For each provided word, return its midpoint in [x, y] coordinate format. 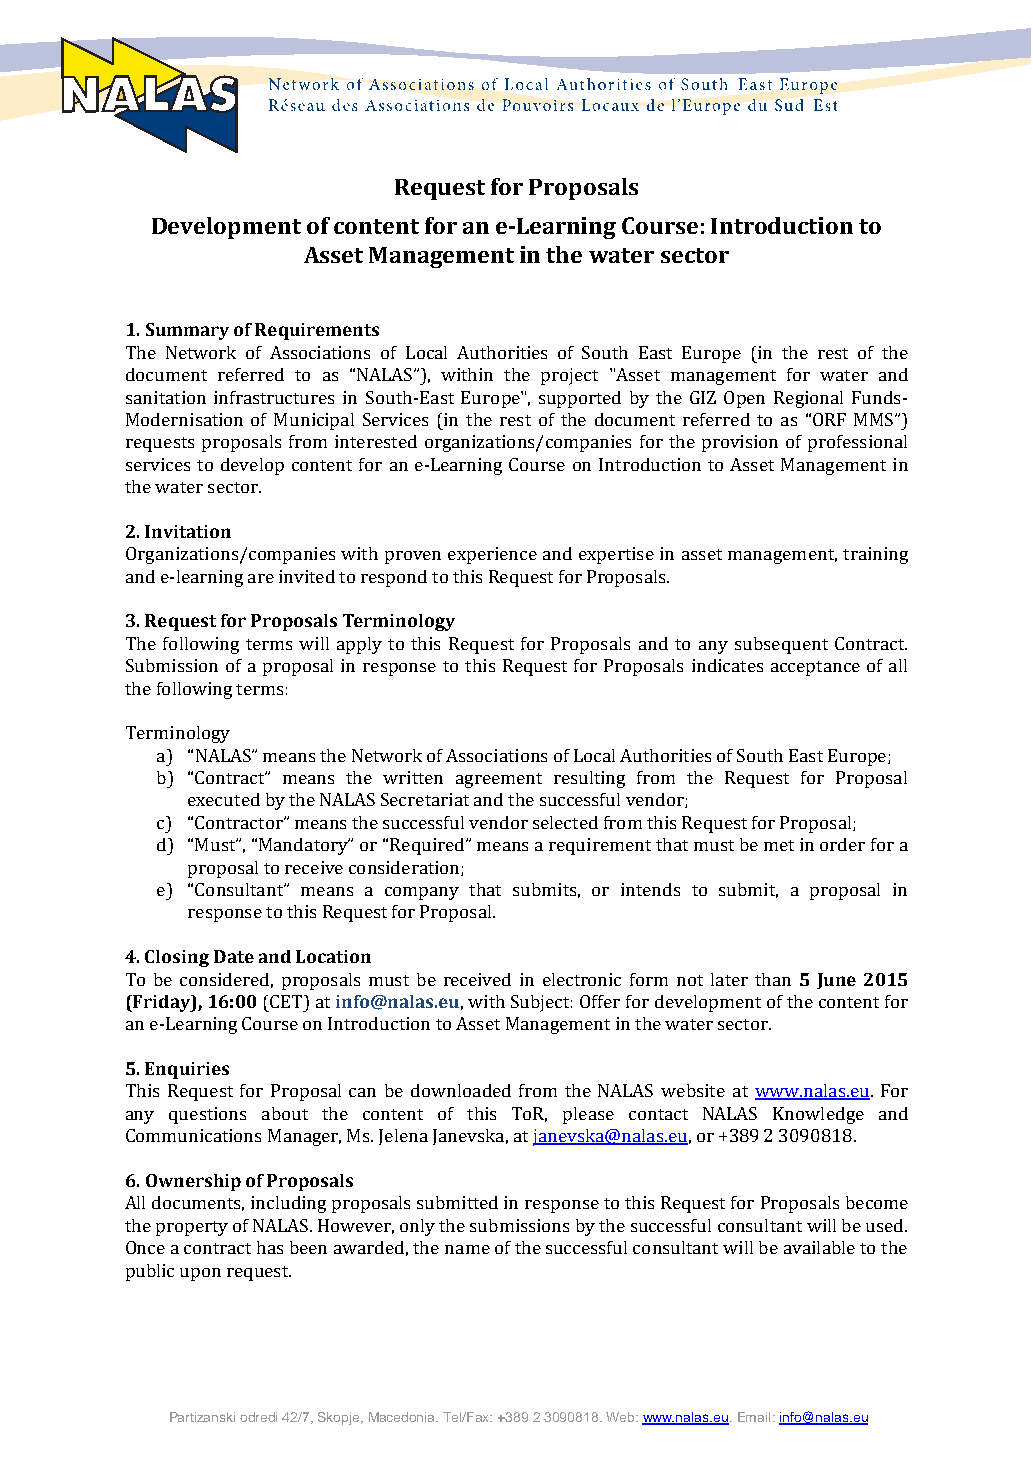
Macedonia [403, 1417]
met [779, 845]
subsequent [781, 645]
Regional [808, 399]
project [569, 376]
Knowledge [818, 1115]
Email [754, 1417]
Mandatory [304, 846]
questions [207, 1115]
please [588, 1115]
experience [492, 555]
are [261, 578]
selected [565, 822]
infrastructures [274, 397]
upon [200, 1274]
